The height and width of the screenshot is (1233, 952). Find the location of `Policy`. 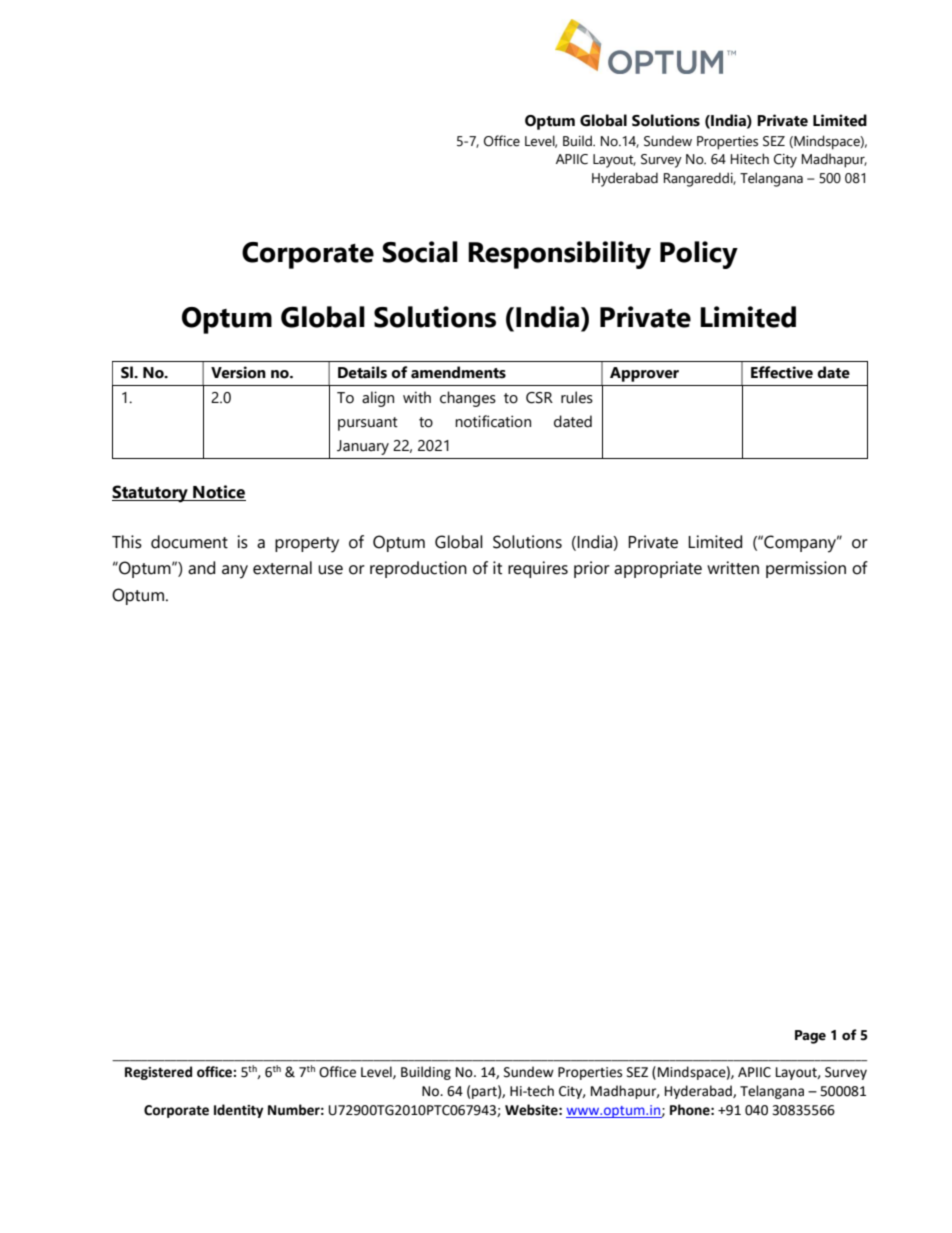

Policy is located at coordinates (699, 255).
